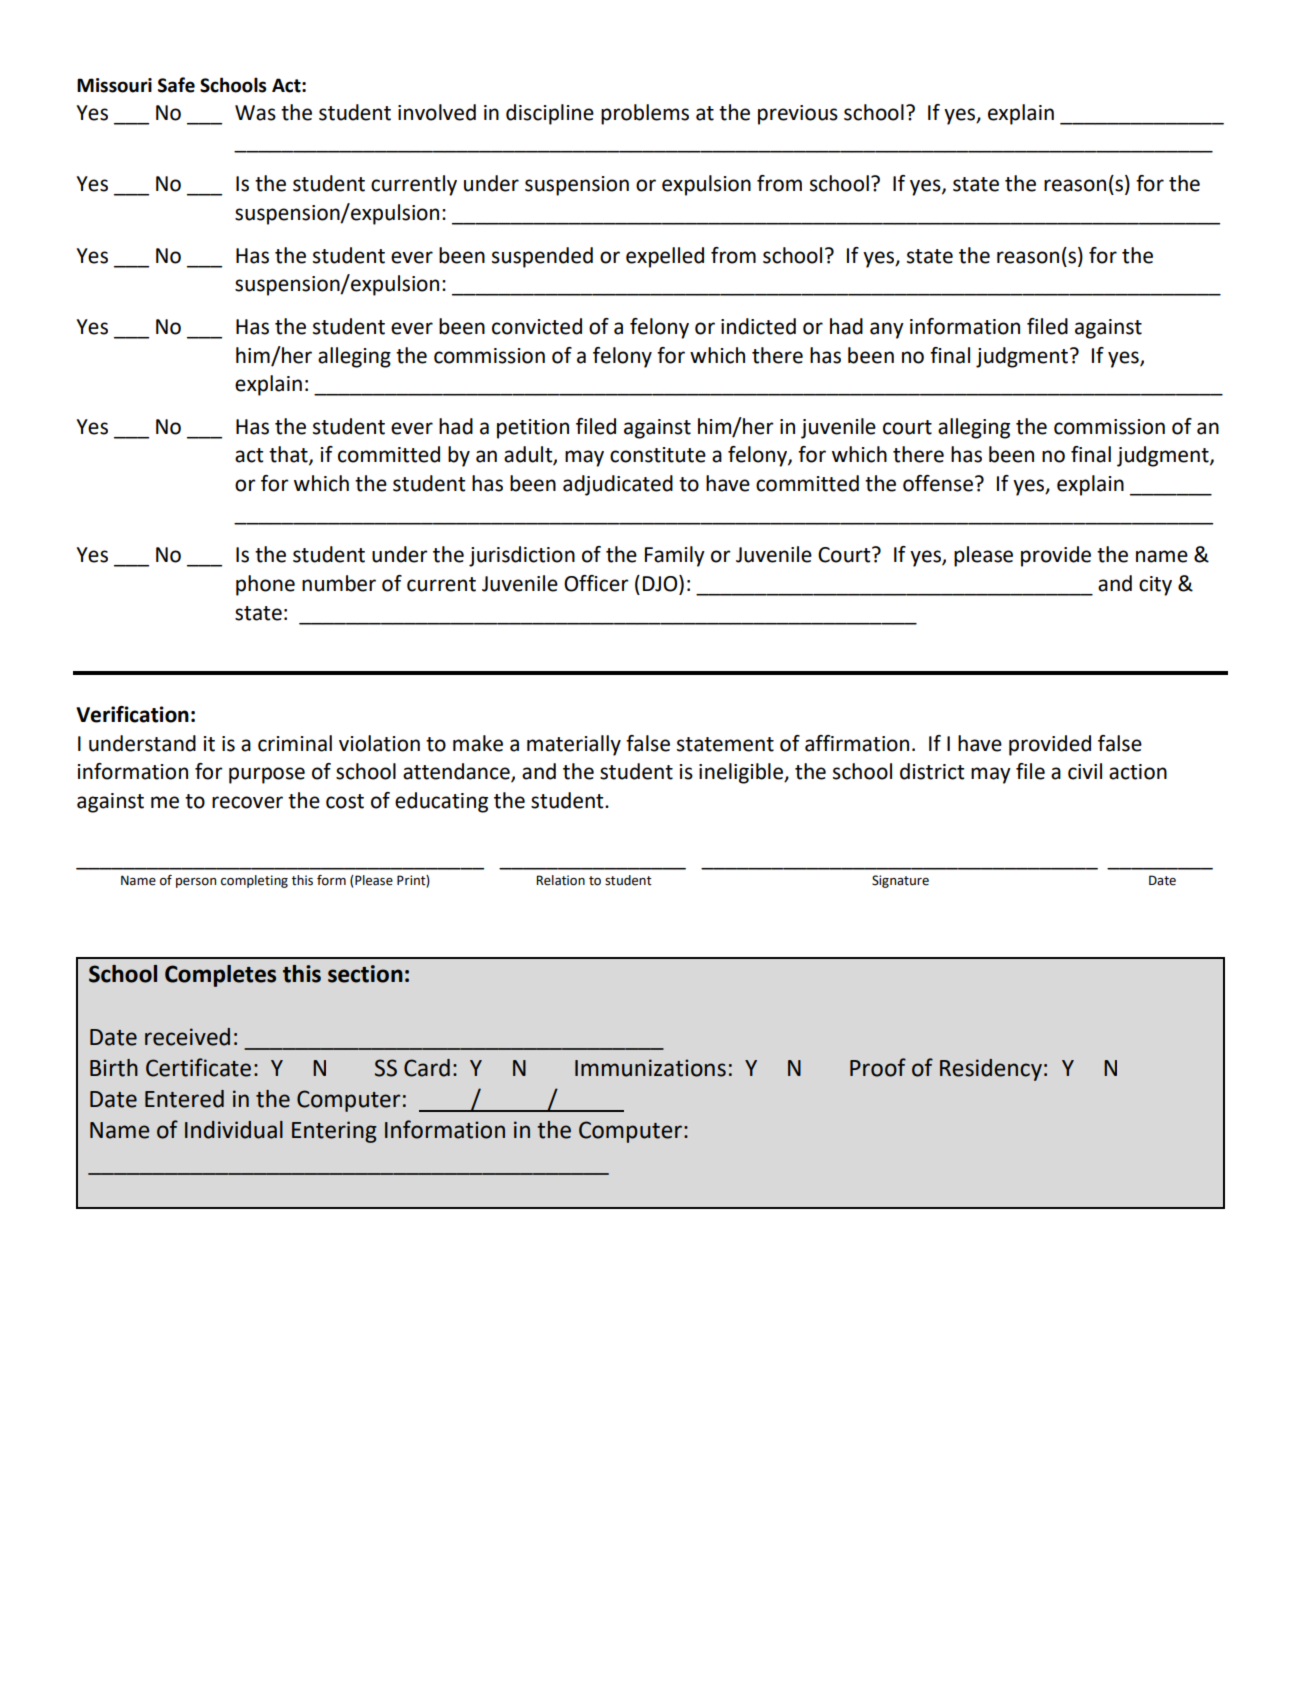 This screenshot has height=1684, width=1301. I want to click on Officer, so click(596, 583).
